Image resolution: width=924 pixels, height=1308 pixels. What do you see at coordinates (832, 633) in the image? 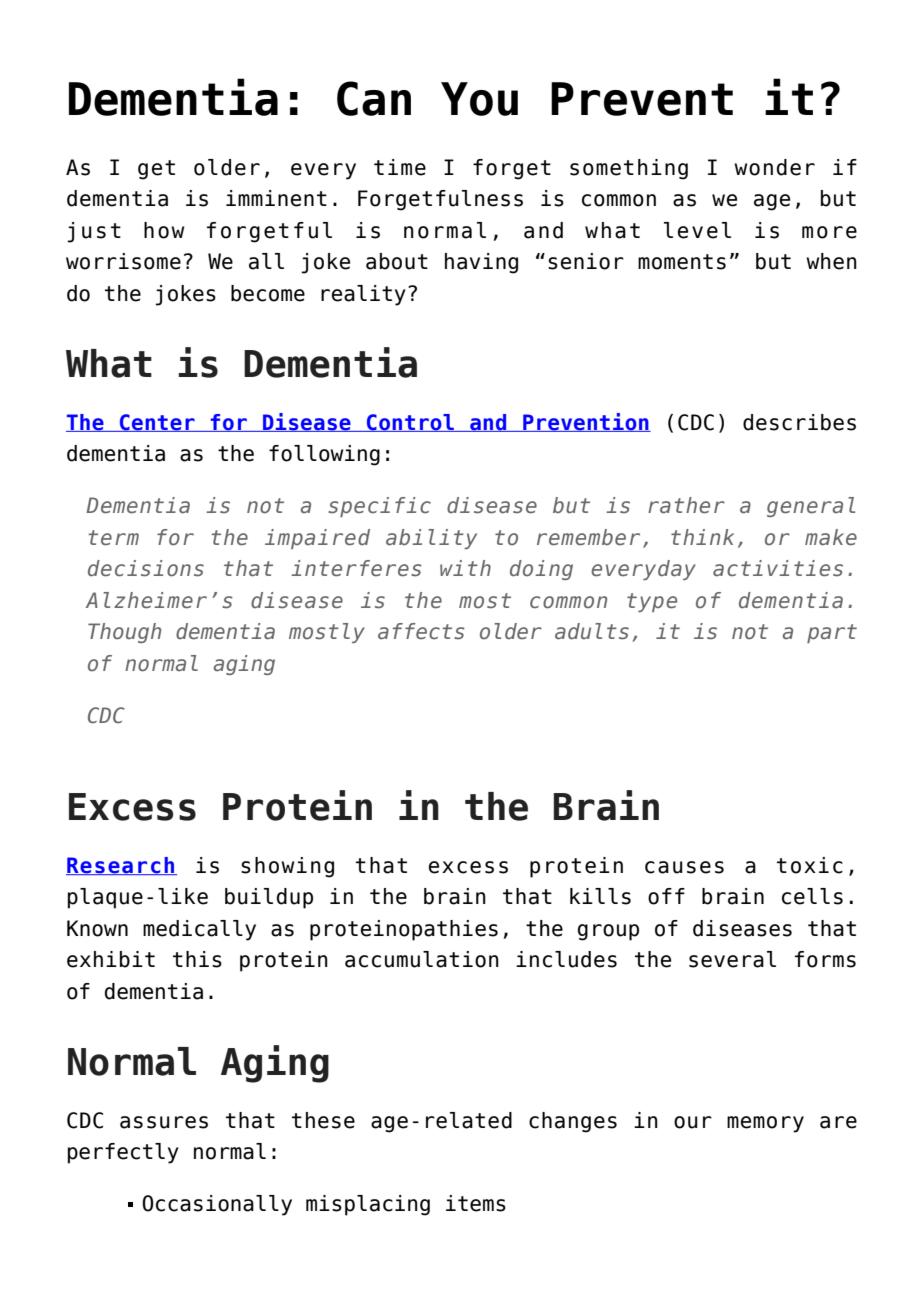
I see `part` at bounding box center [832, 633].
